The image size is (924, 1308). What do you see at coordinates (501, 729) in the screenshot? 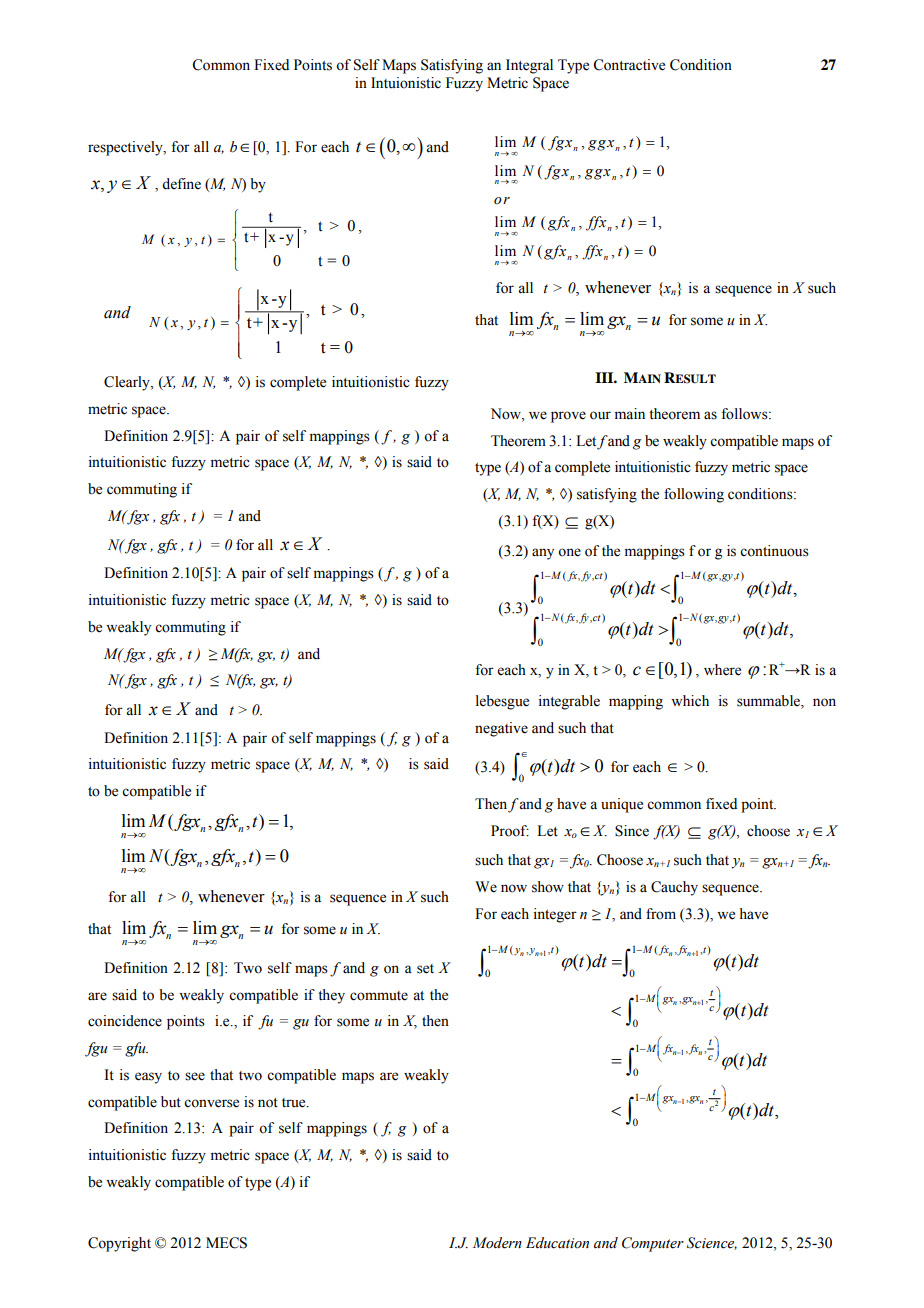
I see `negative` at bounding box center [501, 729].
